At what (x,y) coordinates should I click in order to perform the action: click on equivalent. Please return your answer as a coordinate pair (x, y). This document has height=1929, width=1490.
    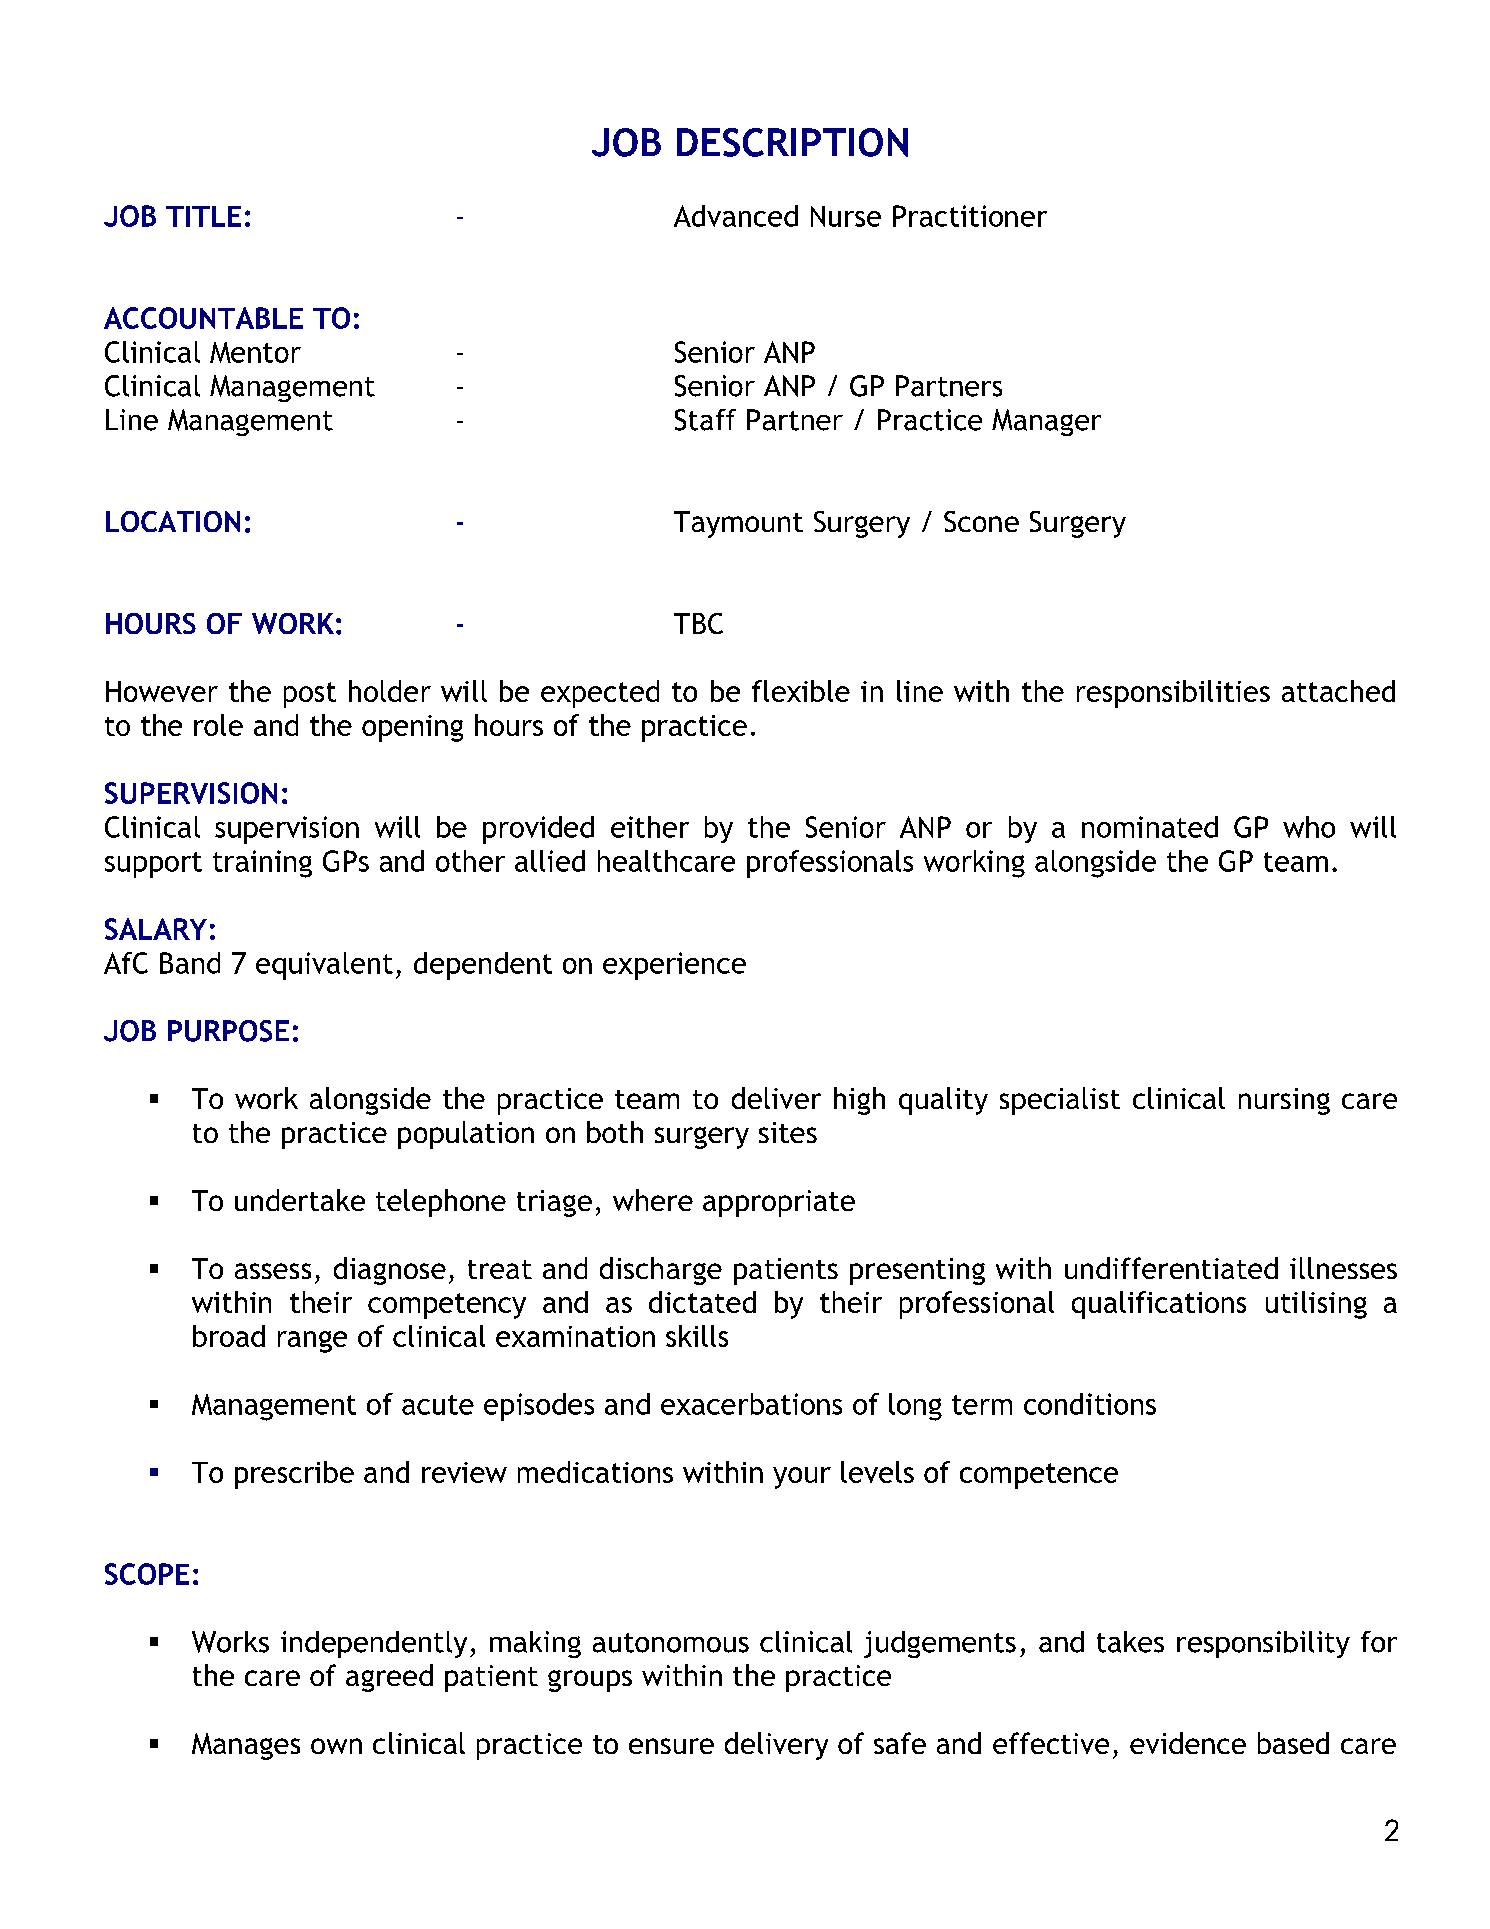
    Looking at the image, I should click on (324, 966).
